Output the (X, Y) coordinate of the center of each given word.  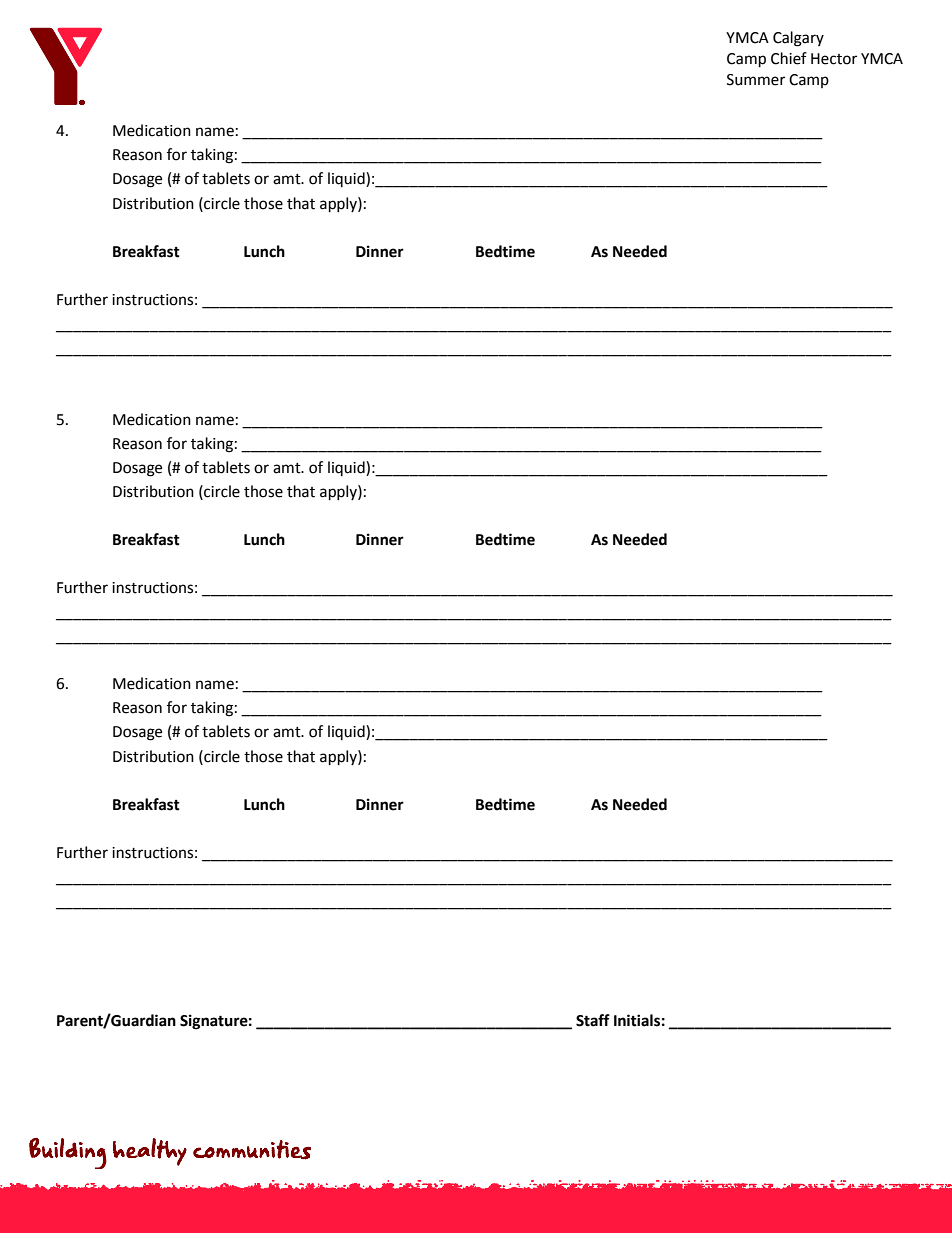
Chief (789, 58)
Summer (756, 80)
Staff (593, 1020)
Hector (834, 59)
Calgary (798, 39)
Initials (637, 1020)
